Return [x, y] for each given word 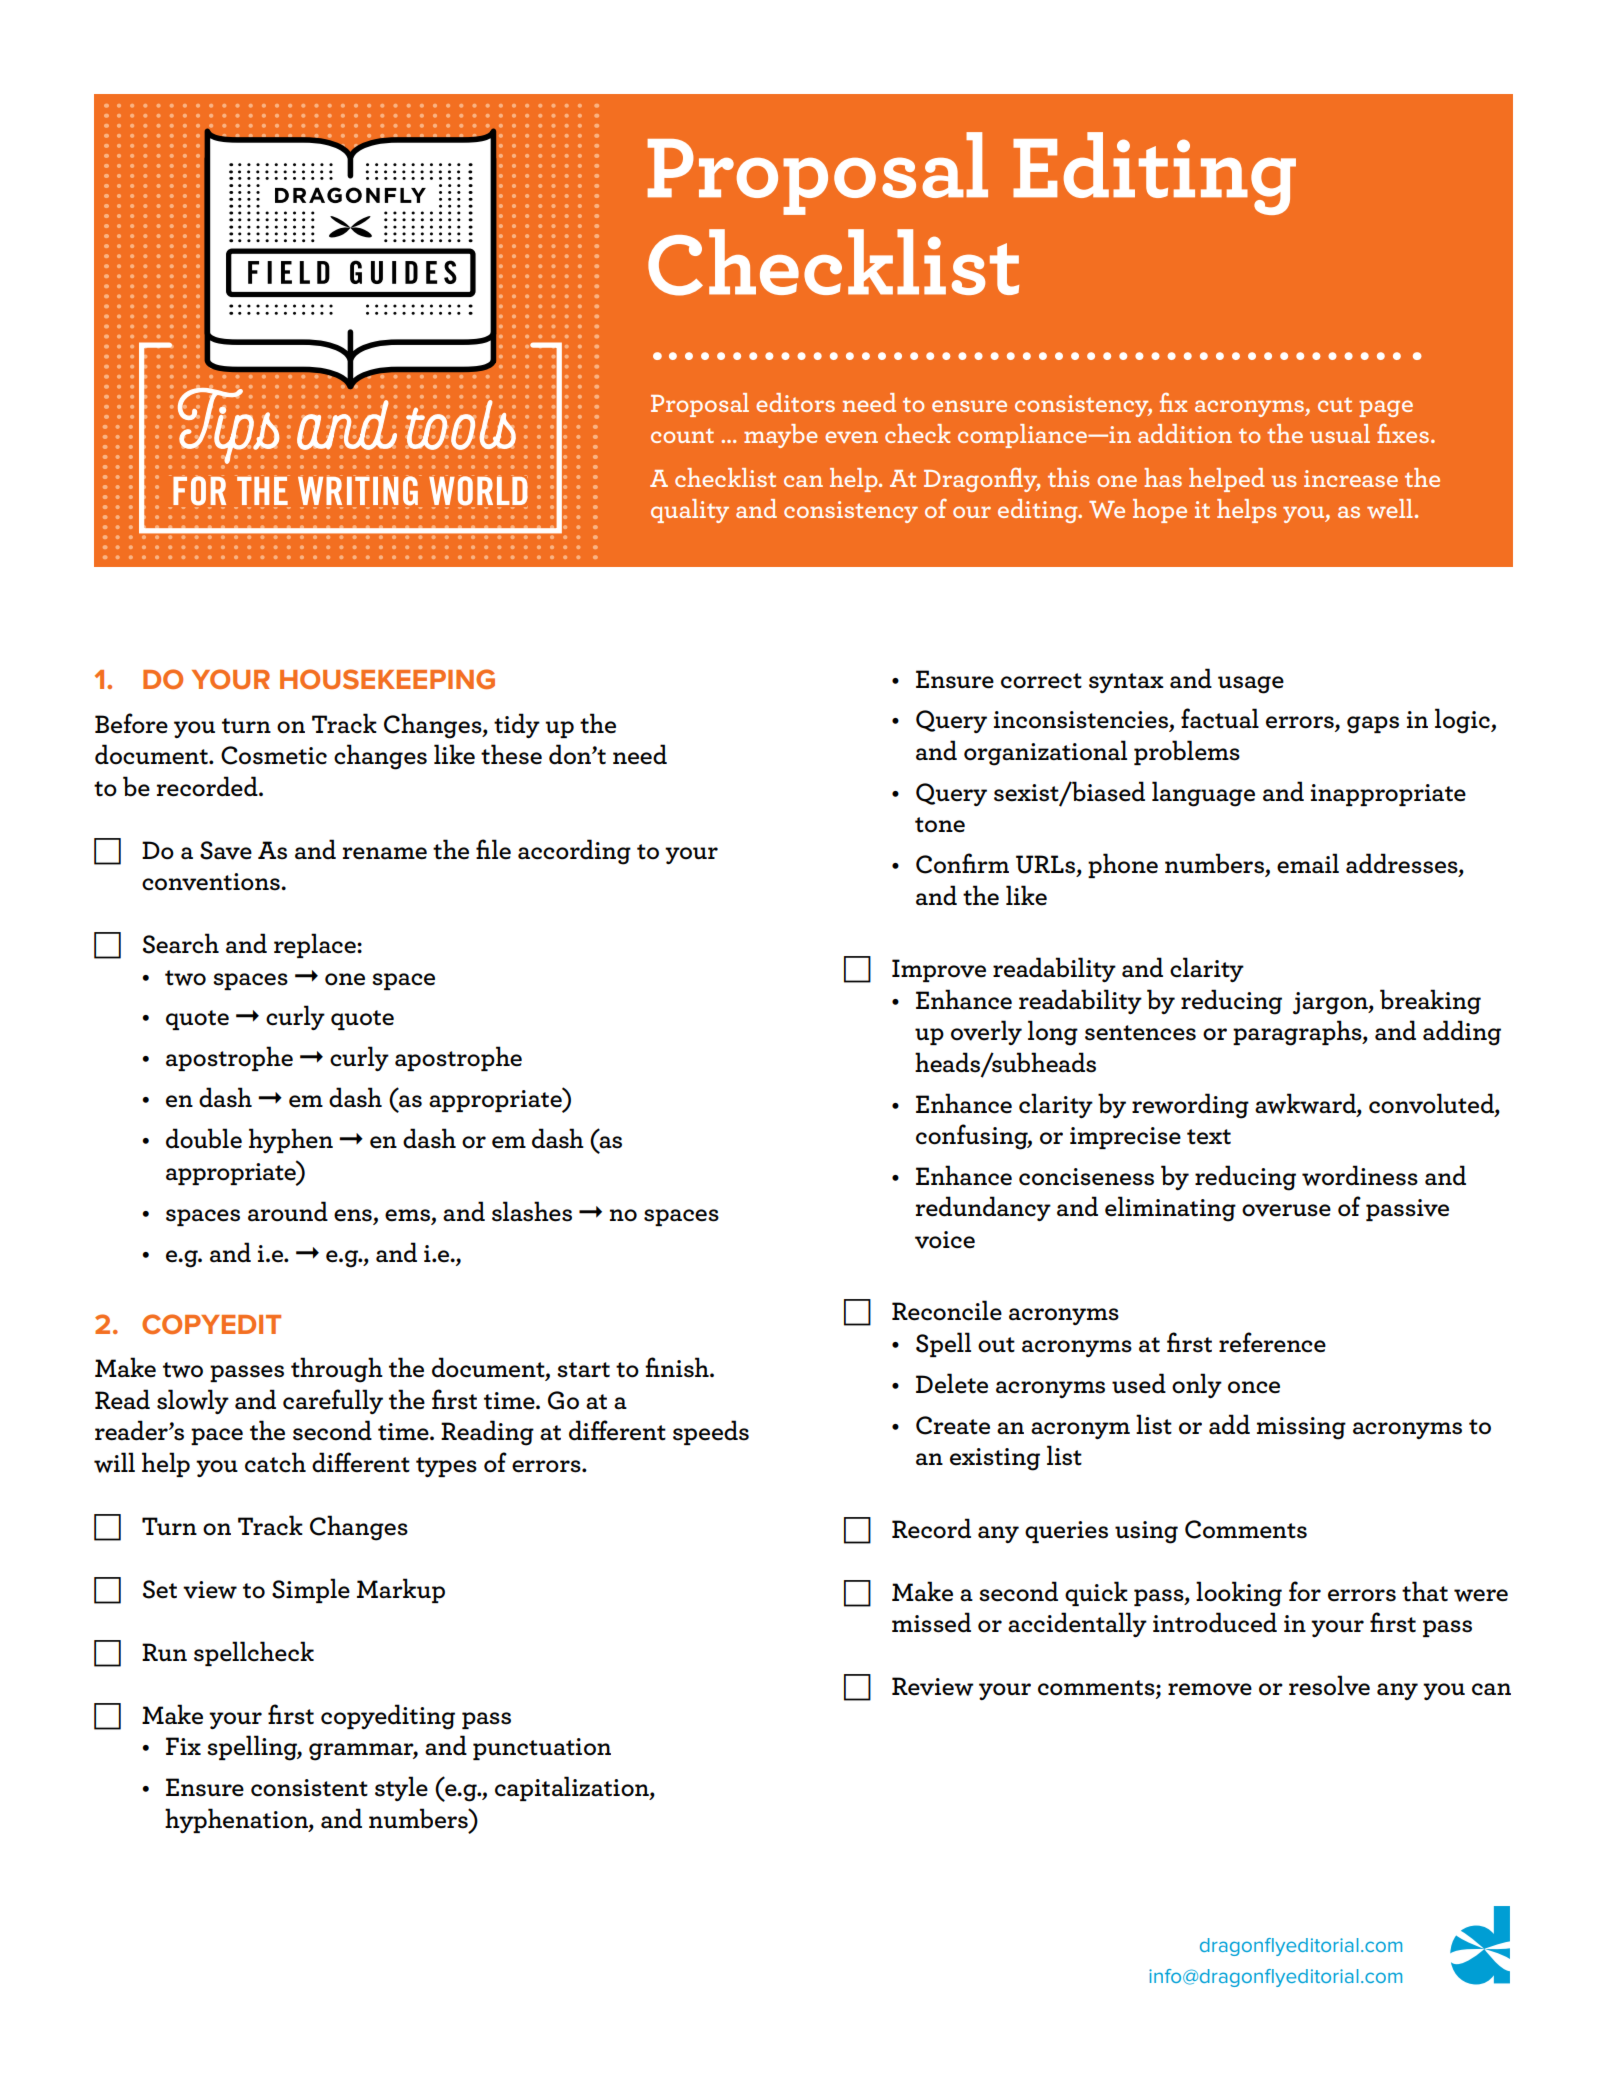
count [682, 435]
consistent [309, 1788]
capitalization [573, 1788]
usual [1340, 433]
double [204, 1138]
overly [986, 1032]
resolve [1329, 1685]
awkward [1306, 1103]
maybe [781, 436]
